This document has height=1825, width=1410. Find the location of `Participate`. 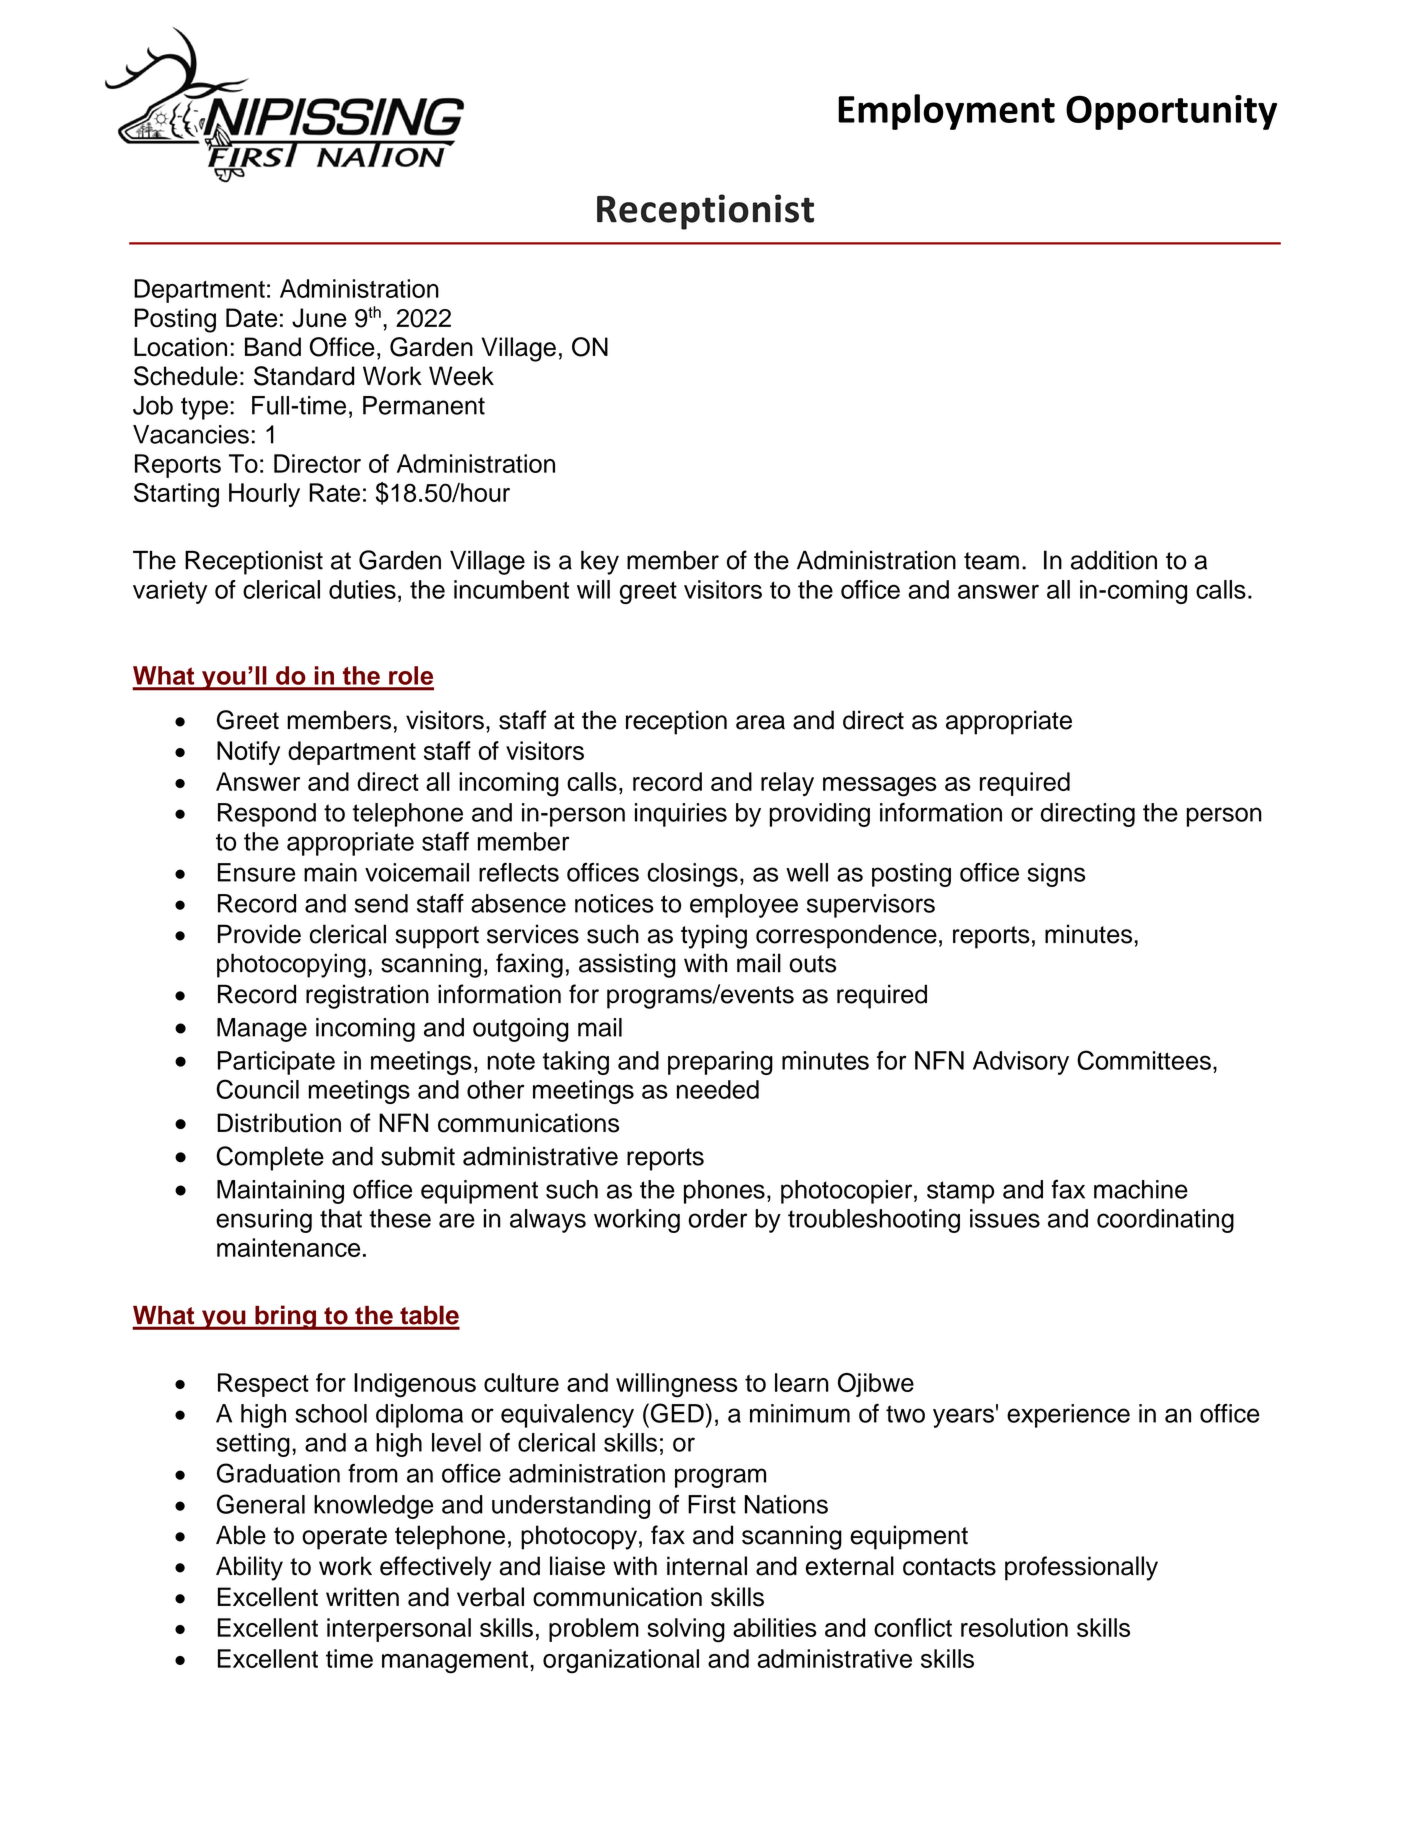

Participate is located at coordinates (276, 1063).
